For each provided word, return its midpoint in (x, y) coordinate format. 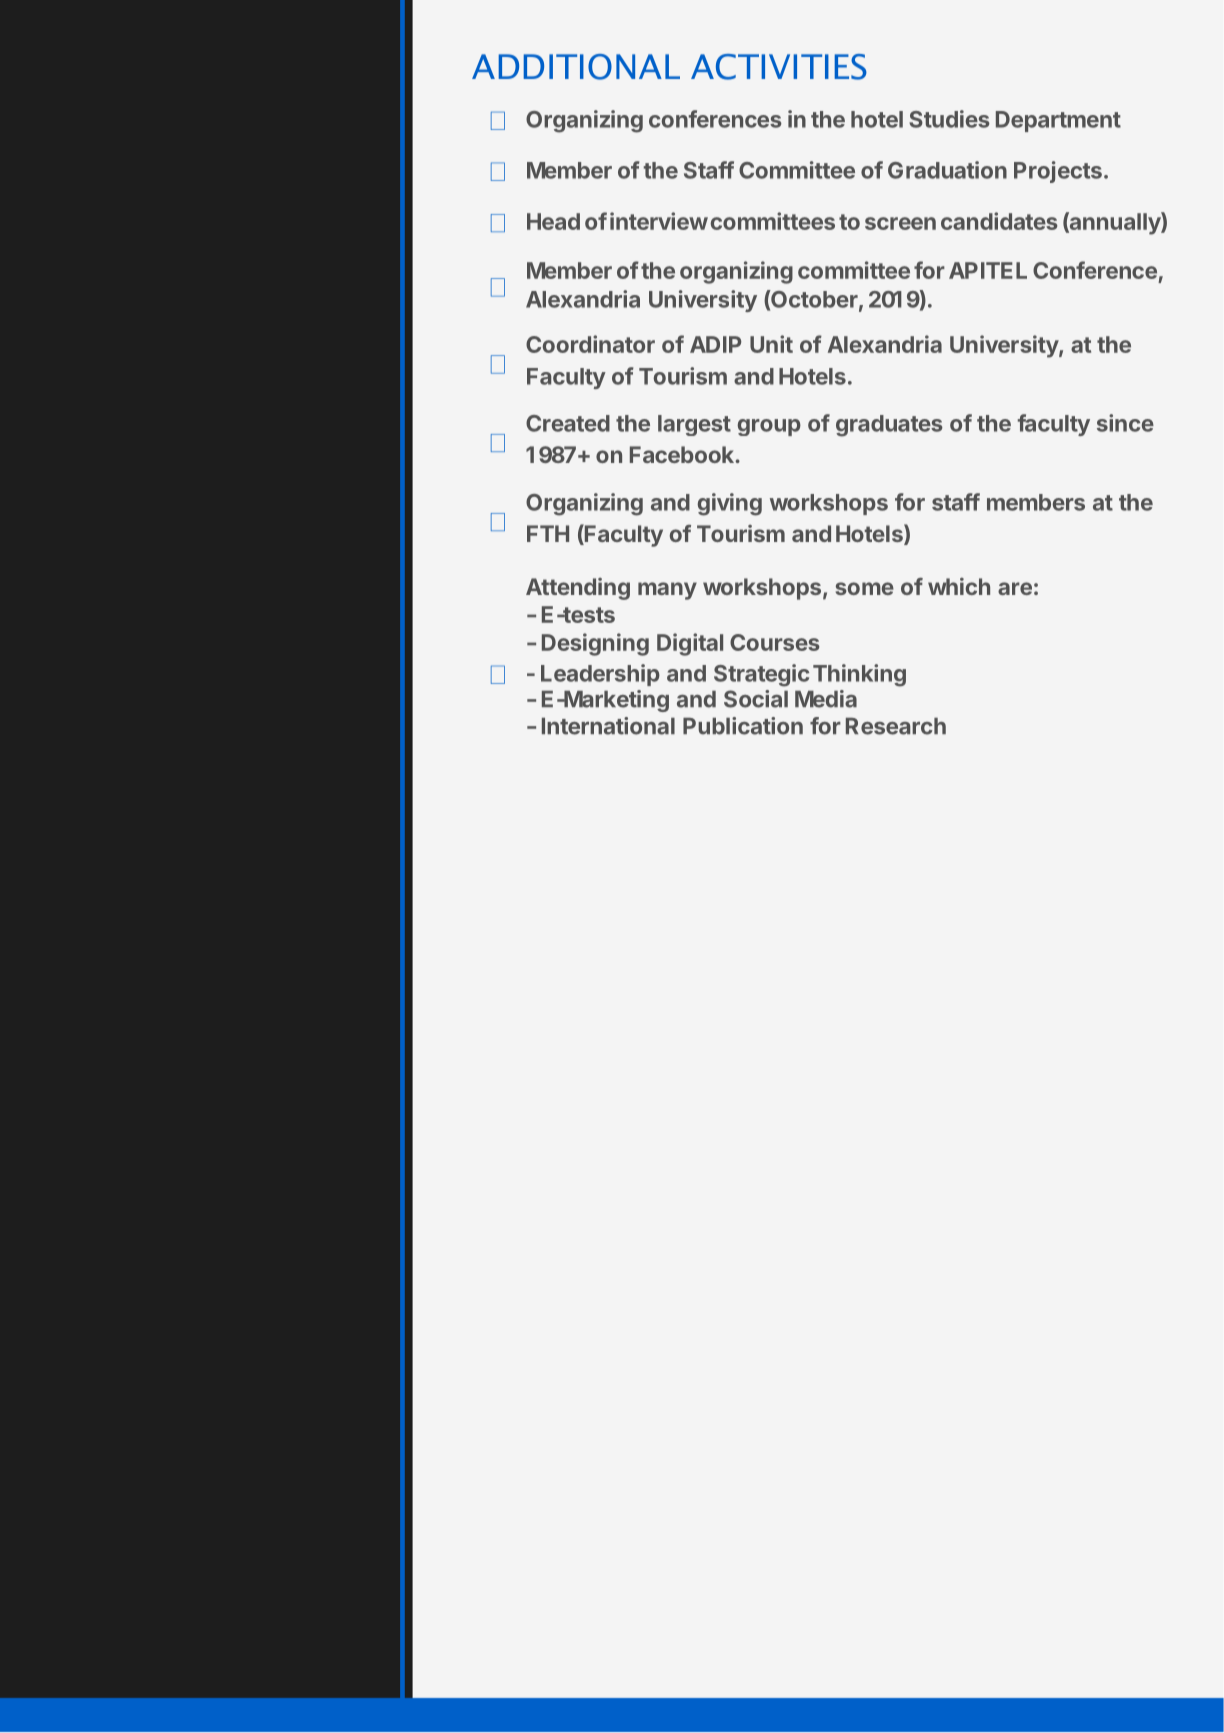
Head (553, 221)
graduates (889, 426)
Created (568, 423)
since (1125, 423)
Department (1058, 121)
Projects (1058, 172)
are (1015, 588)
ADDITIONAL (576, 67)
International (608, 726)
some (865, 588)
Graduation (947, 170)
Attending (578, 589)
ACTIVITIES (779, 67)
